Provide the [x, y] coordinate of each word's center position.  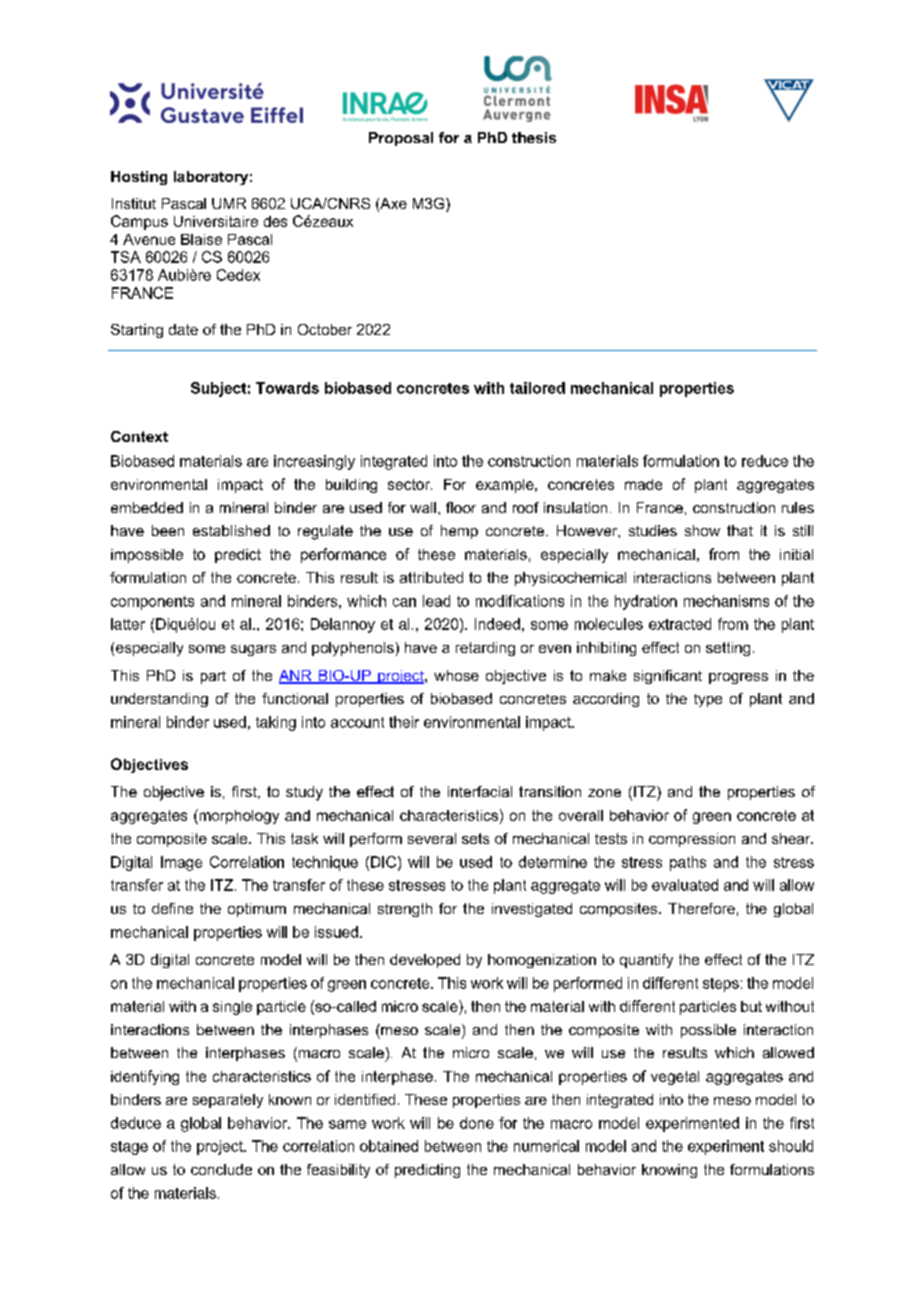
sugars [253, 650]
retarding [485, 649]
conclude [221, 1169]
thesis [534, 137]
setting [728, 649]
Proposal [401, 139]
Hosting [139, 178]
